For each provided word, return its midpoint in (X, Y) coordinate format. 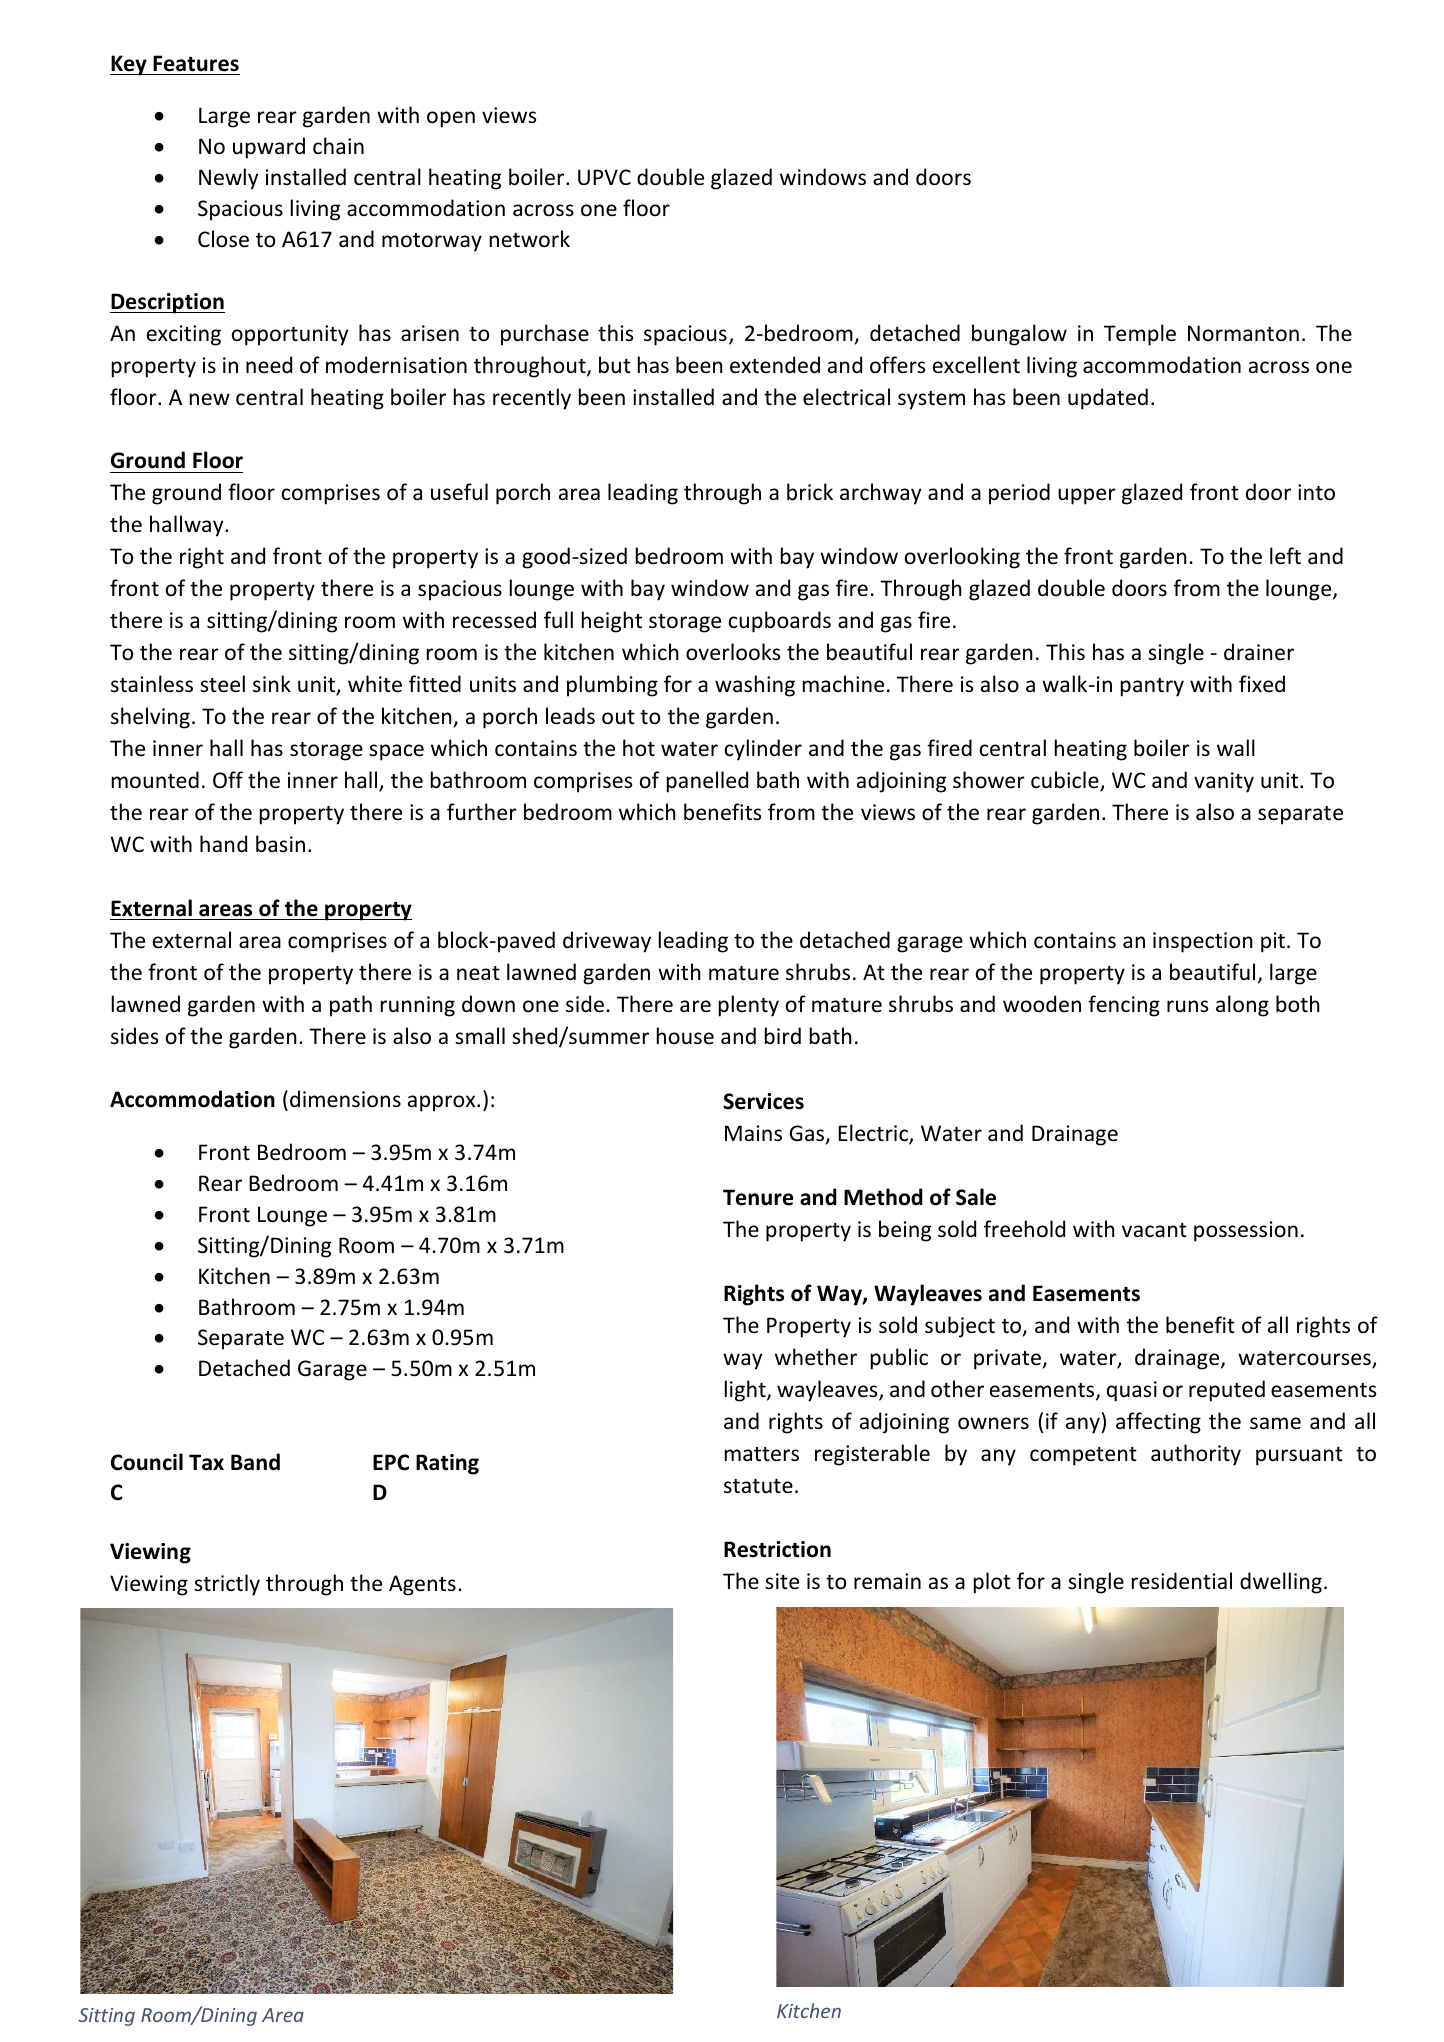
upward (269, 148)
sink (272, 683)
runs (1187, 1006)
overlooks (733, 652)
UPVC (604, 177)
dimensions (345, 1099)
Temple (1140, 335)
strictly (227, 1585)
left (1285, 556)
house (685, 1036)
